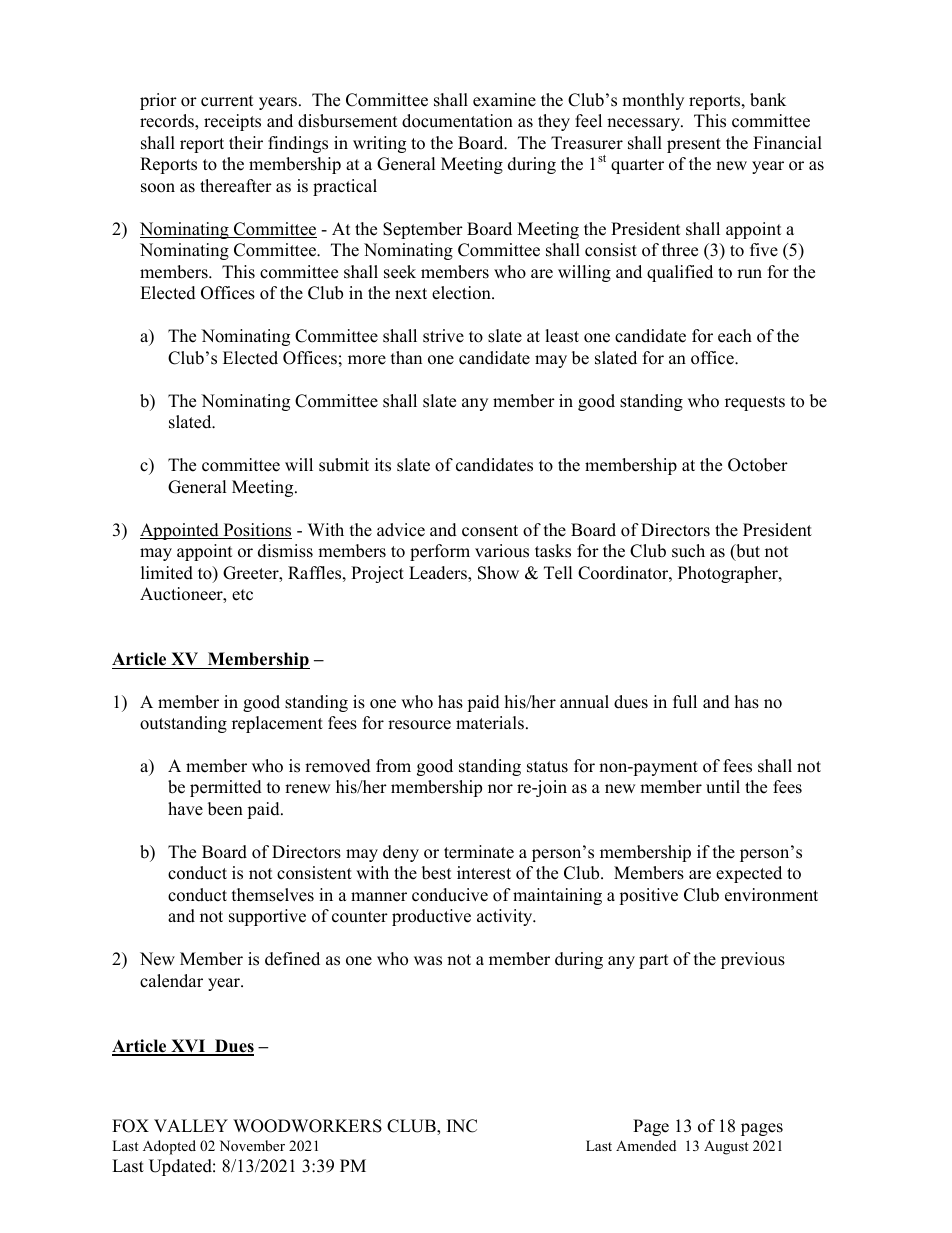  I want to click on VALLEY, so click(191, 1125).
